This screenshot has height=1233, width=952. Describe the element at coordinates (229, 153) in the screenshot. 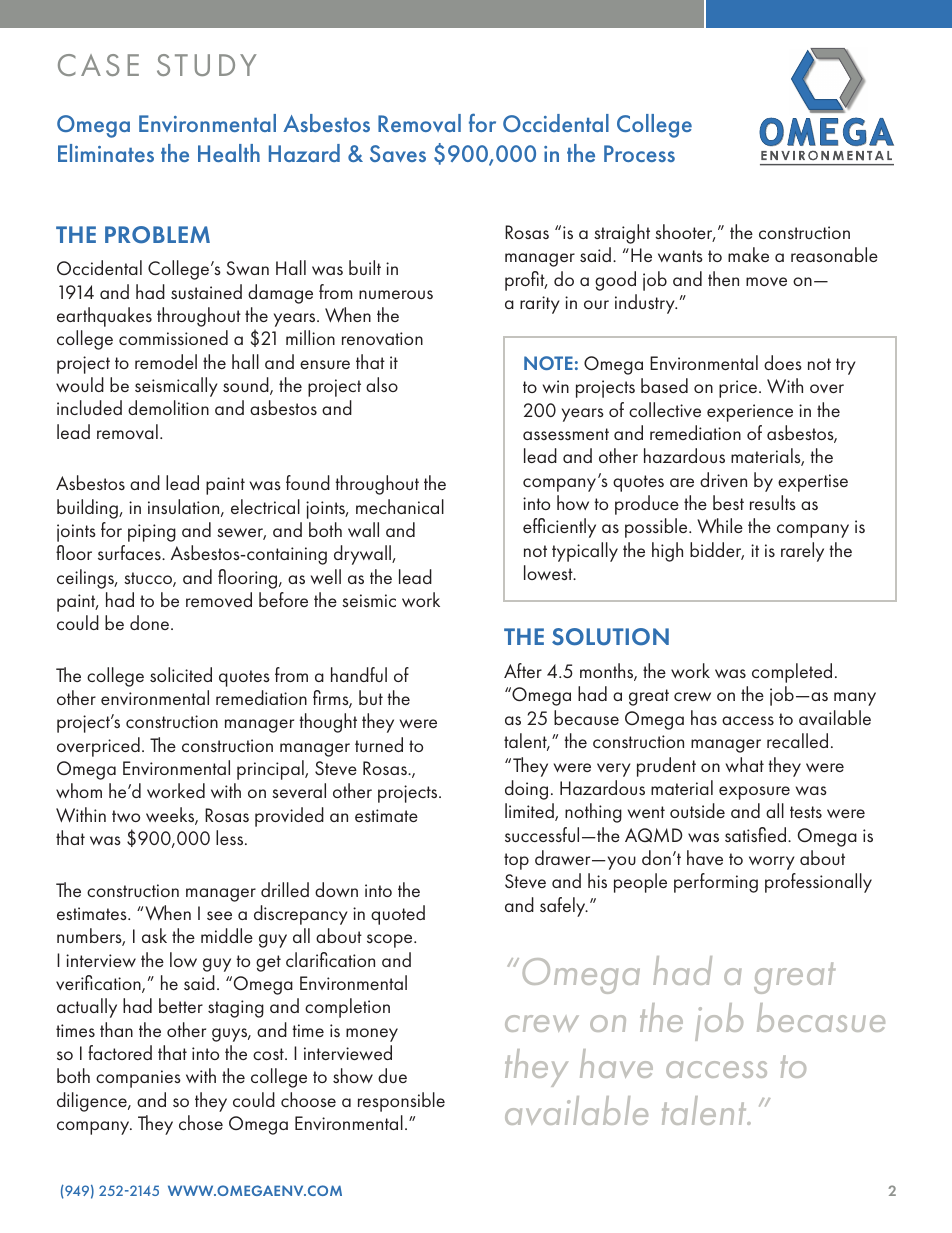

I see `Health` at that location.
